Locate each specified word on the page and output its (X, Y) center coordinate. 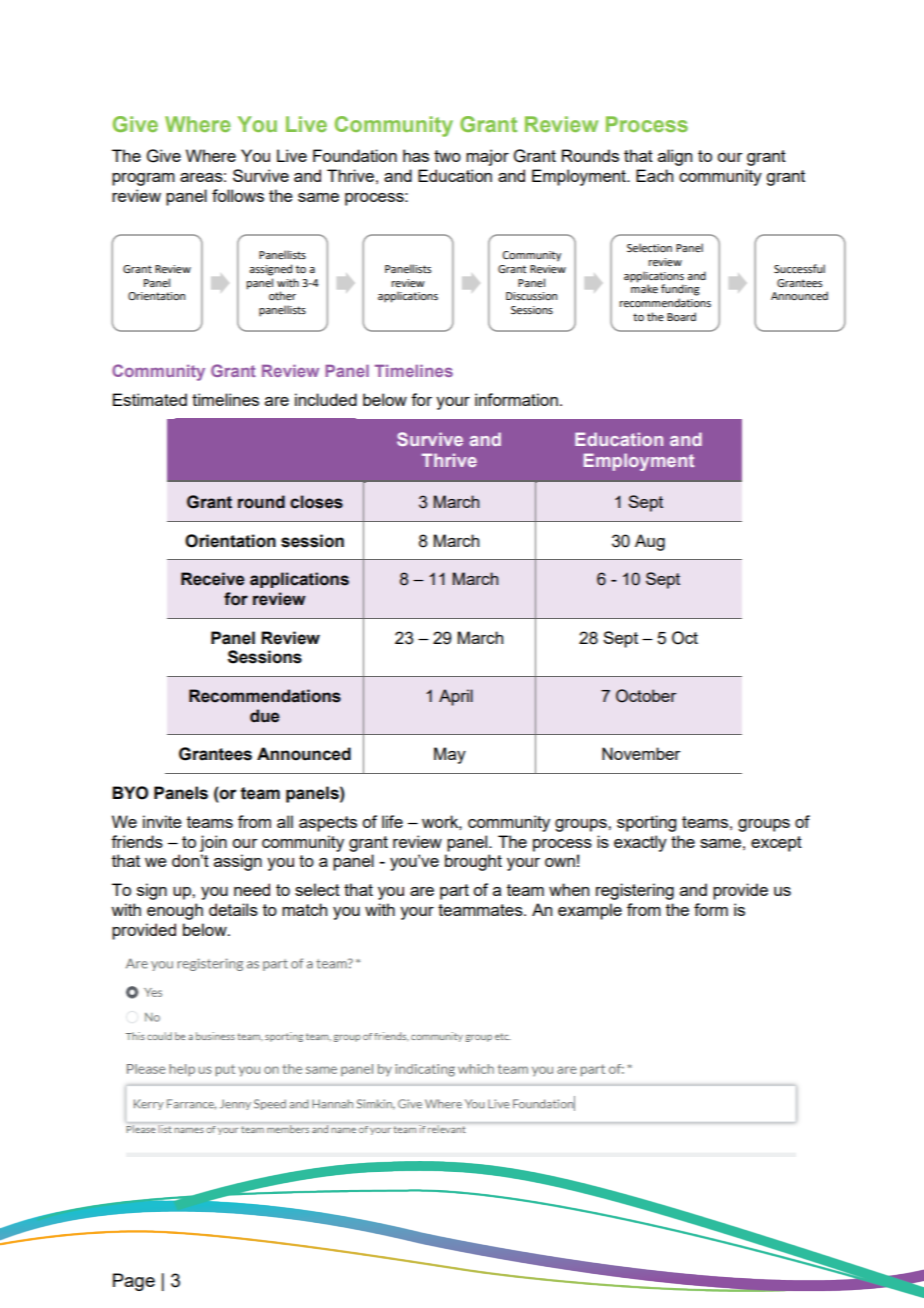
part (454, 892)
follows (238, 195)
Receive (213, 579)
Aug (650, 542)
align (675, 157)
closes (316, 502)
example (590, 911)
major (487, 157)
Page (134, 1282)
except (776, 844)
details (233, 909)
